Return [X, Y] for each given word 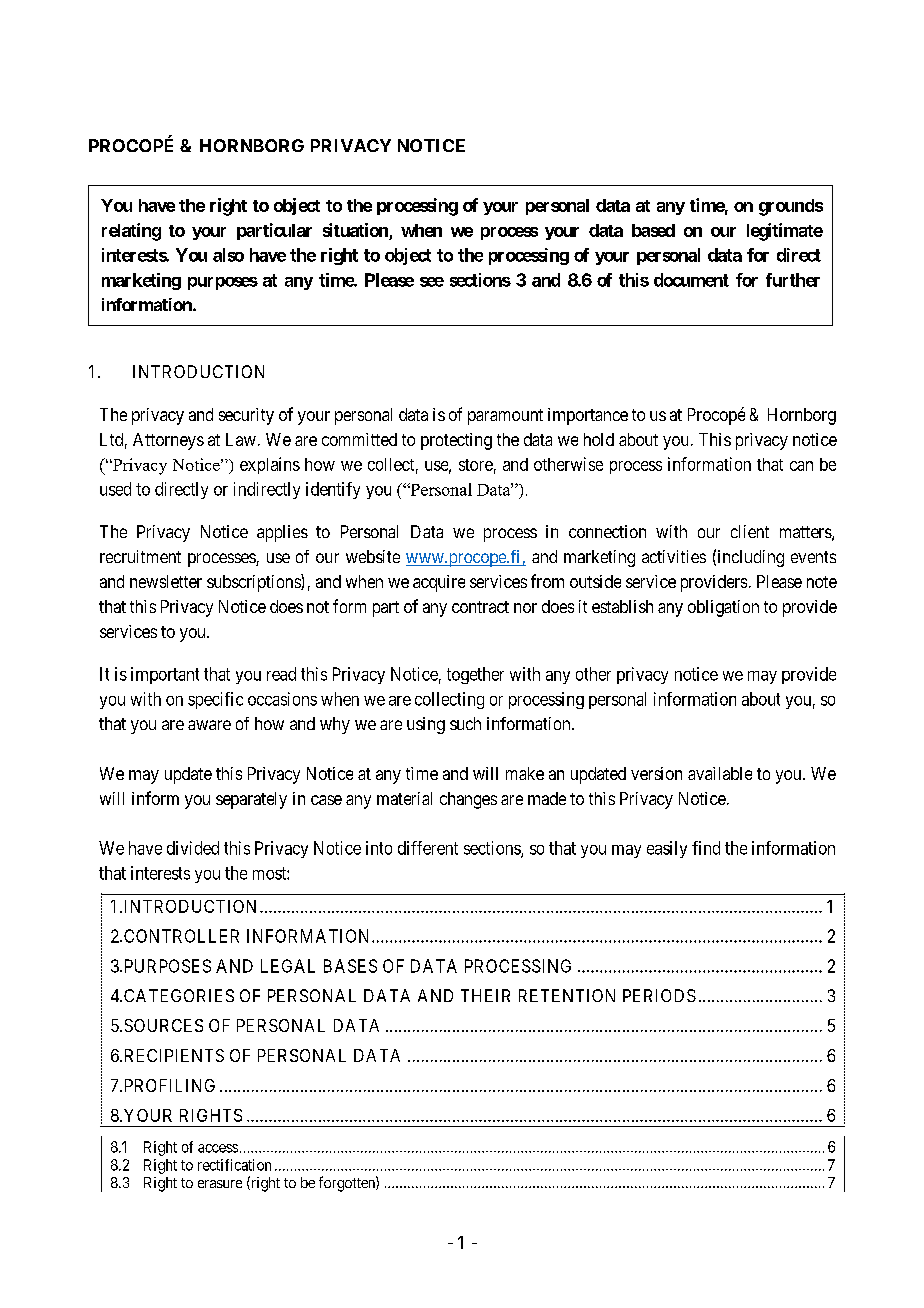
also [228, 255]
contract [480, 607]
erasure [220, 1184]
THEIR [485, 995]
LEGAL [288, 966]
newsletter [166, 581]
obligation [723, 608]
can [801, 466]
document [691, 280]
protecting [456, 441]
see [432, 282]
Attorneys [168, 441]
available [720, 773]
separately [251, 800]
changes [468, 800]
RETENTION [567, 995]
